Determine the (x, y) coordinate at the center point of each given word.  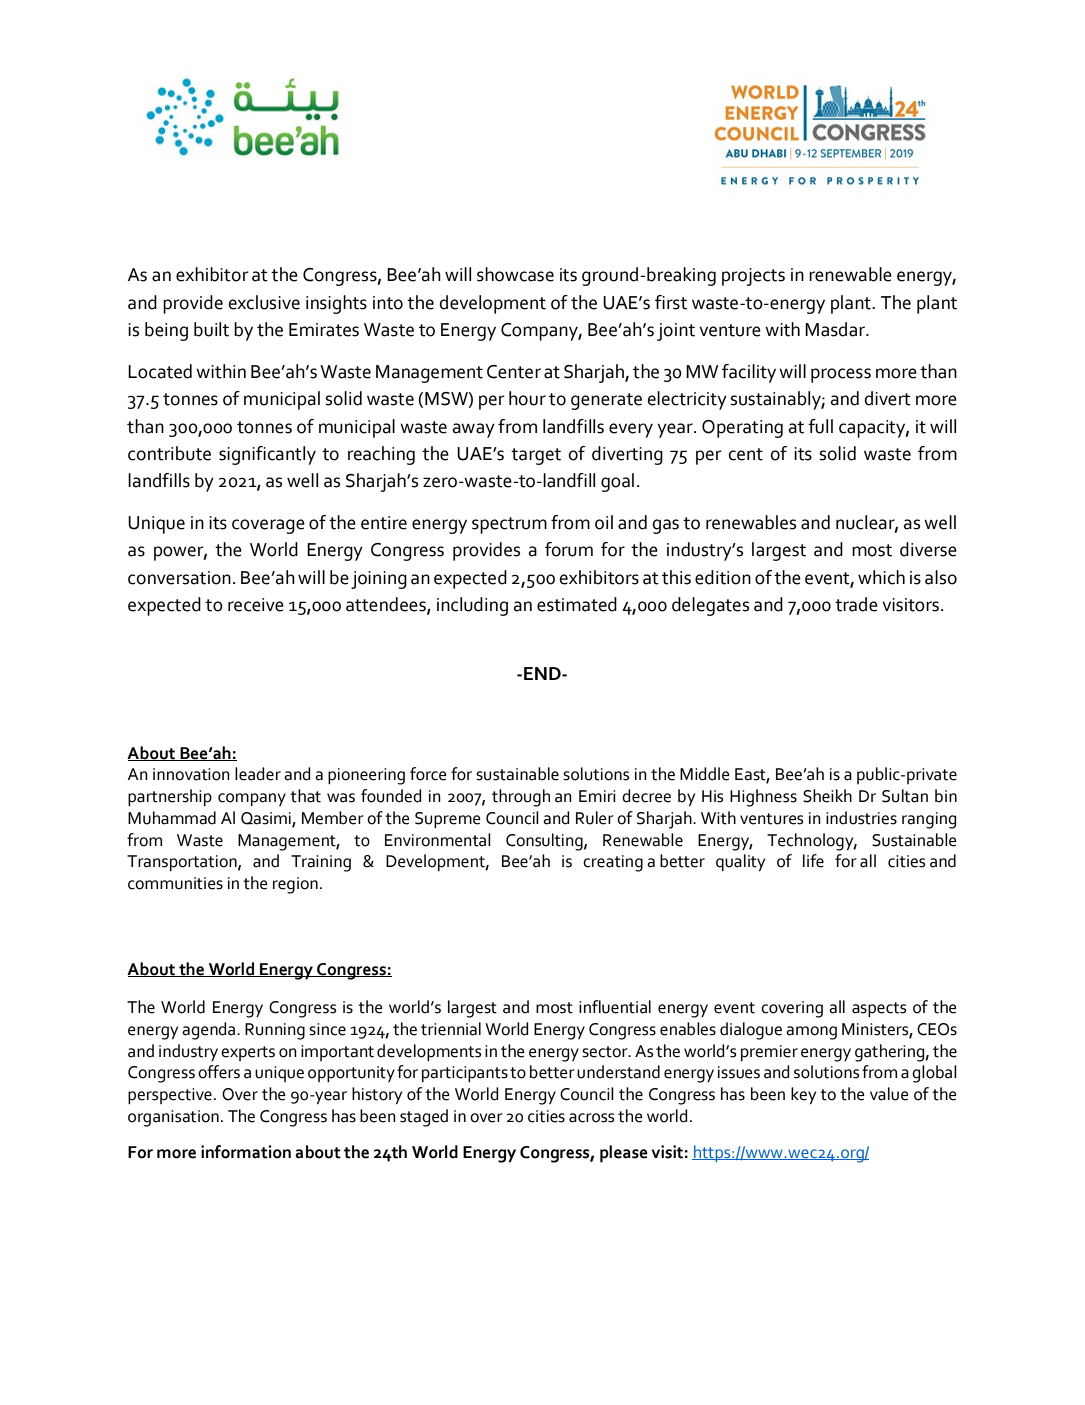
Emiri (597, 796)
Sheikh (827, 796)
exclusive (264, 302)
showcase (515, 274)
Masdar (836, 329)
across (591, 1118)
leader (258, 774)
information (246, 1152)
